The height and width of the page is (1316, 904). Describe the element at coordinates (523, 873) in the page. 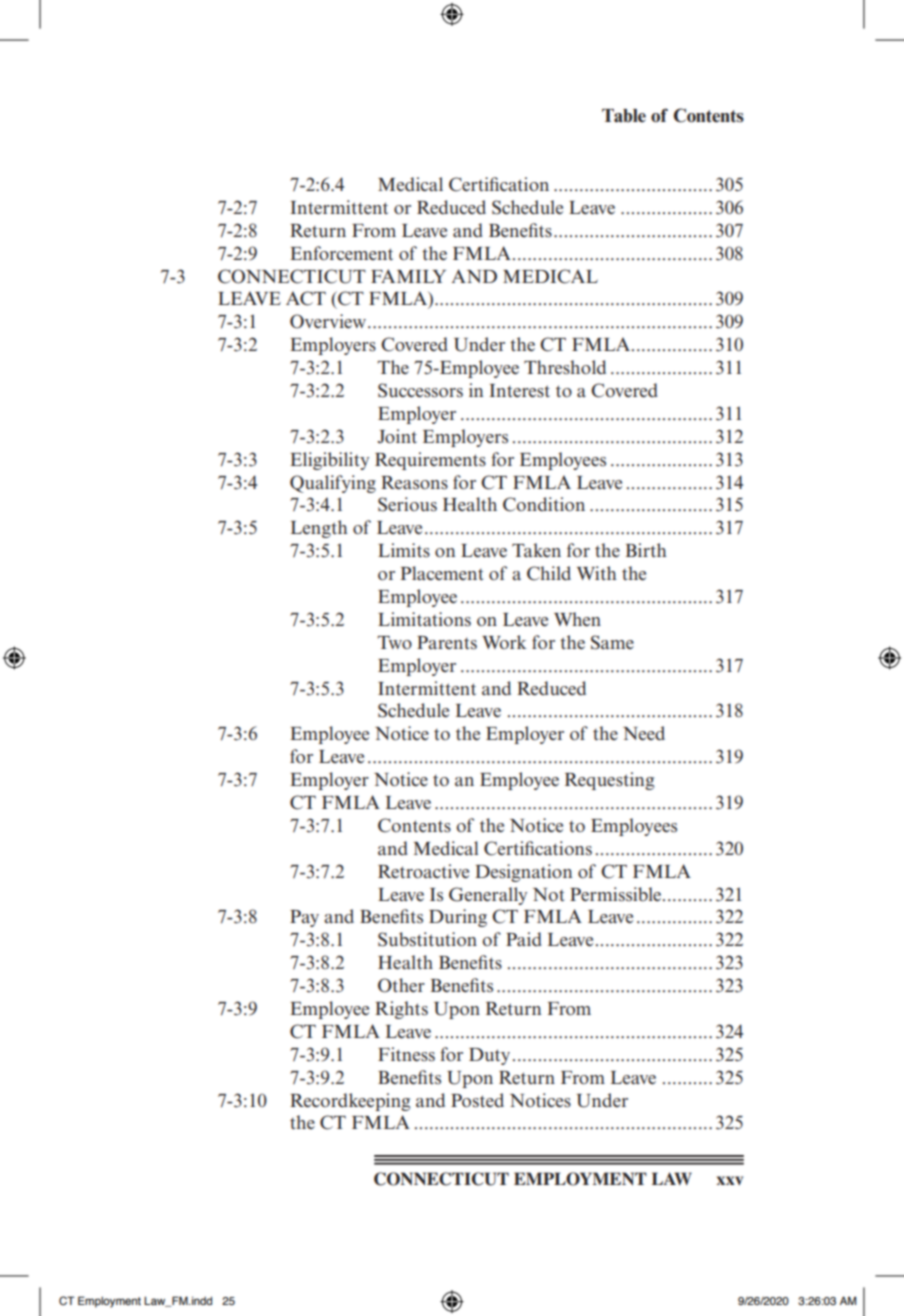

I see `Designation` at that location.
